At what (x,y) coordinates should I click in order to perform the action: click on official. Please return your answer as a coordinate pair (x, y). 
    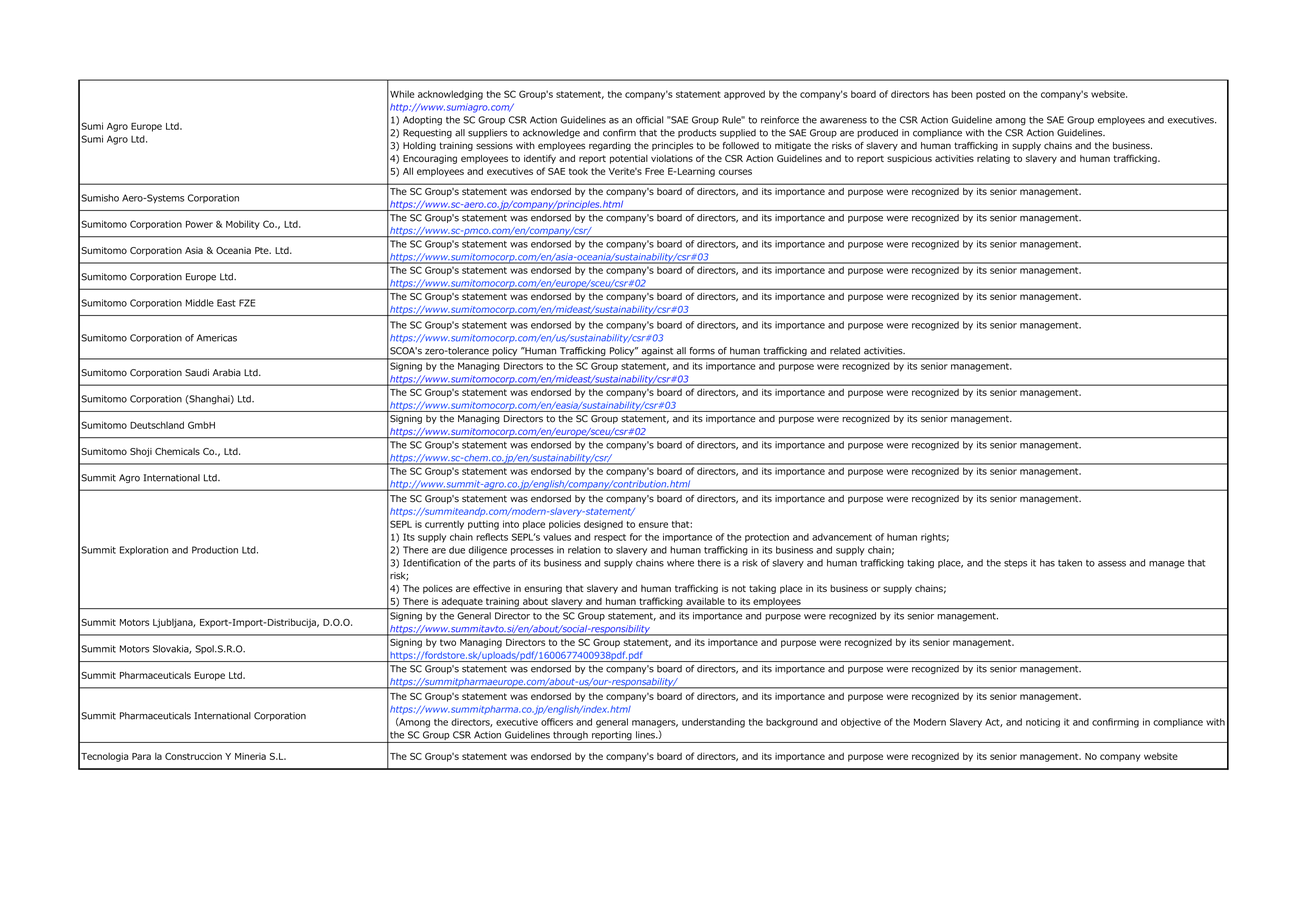
    Looking at the image, I should click on (649, 120).
